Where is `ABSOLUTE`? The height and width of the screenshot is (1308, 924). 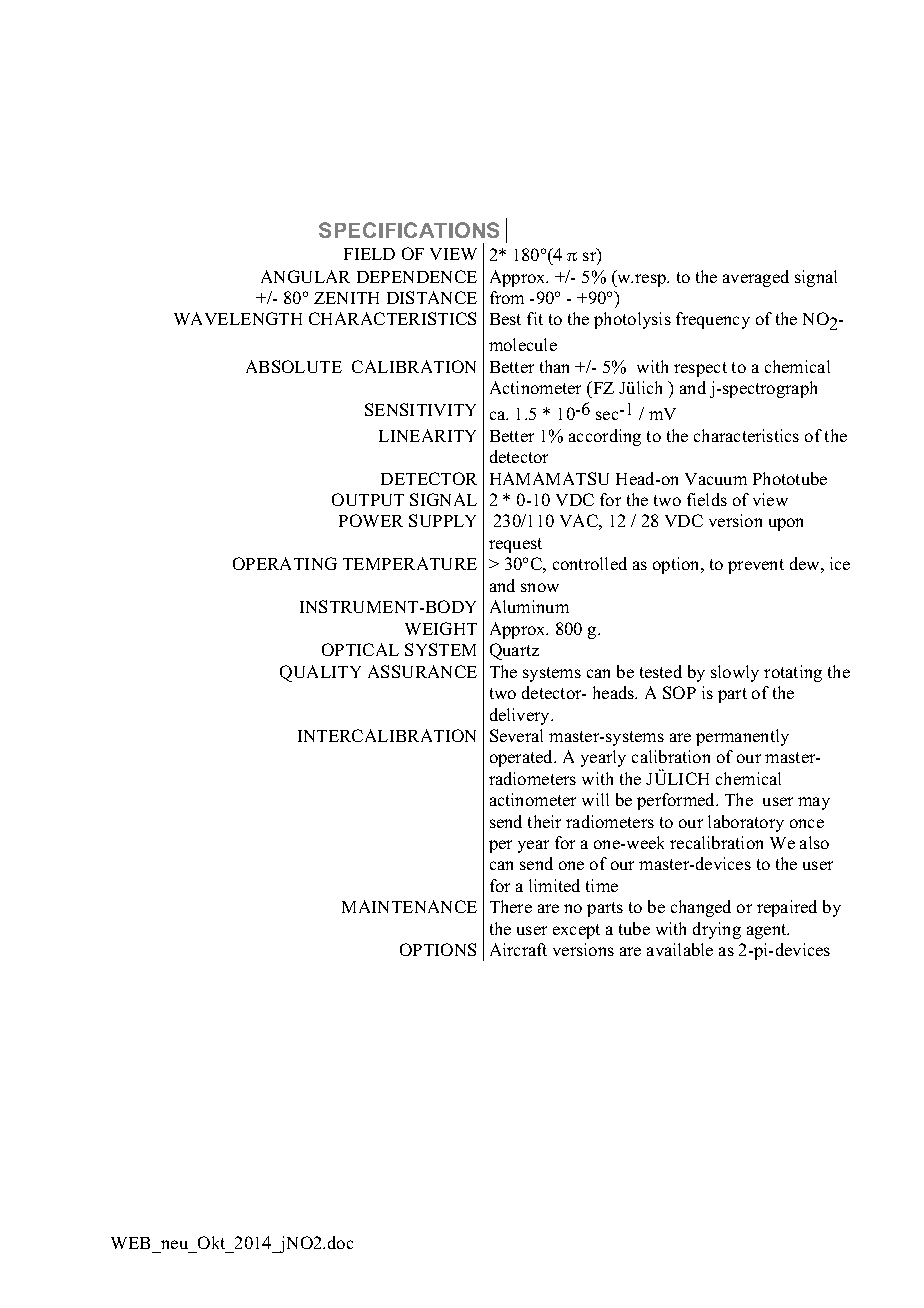
ABSOLUTE is located at coordinates (294, 366).
